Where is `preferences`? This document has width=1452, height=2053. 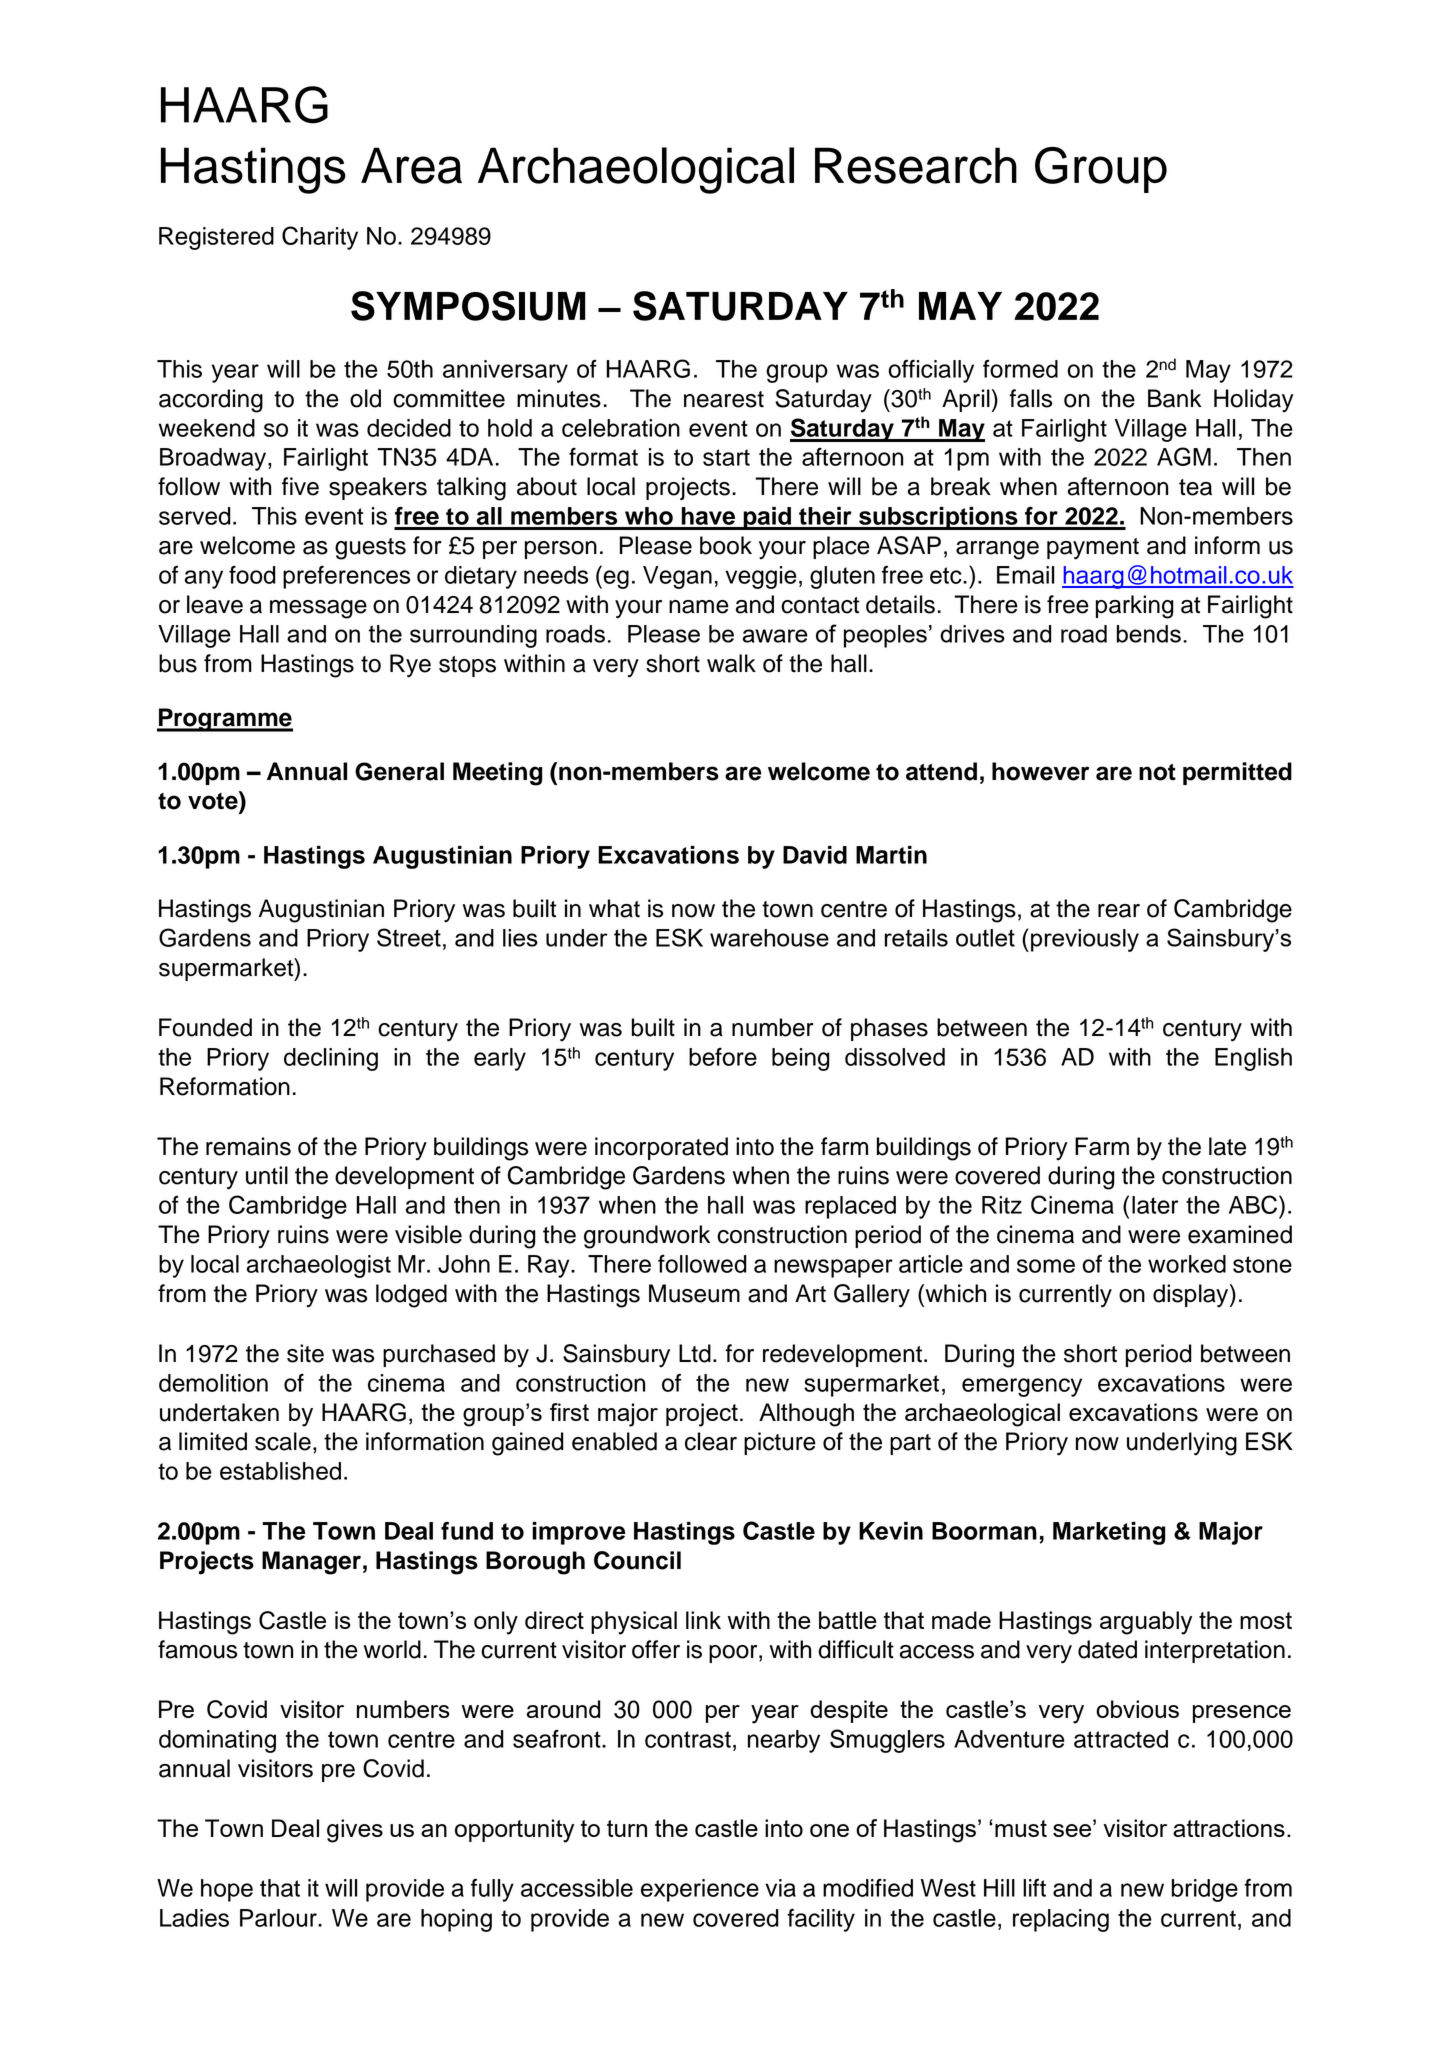
preferences is located at coordinates (346, 577).
